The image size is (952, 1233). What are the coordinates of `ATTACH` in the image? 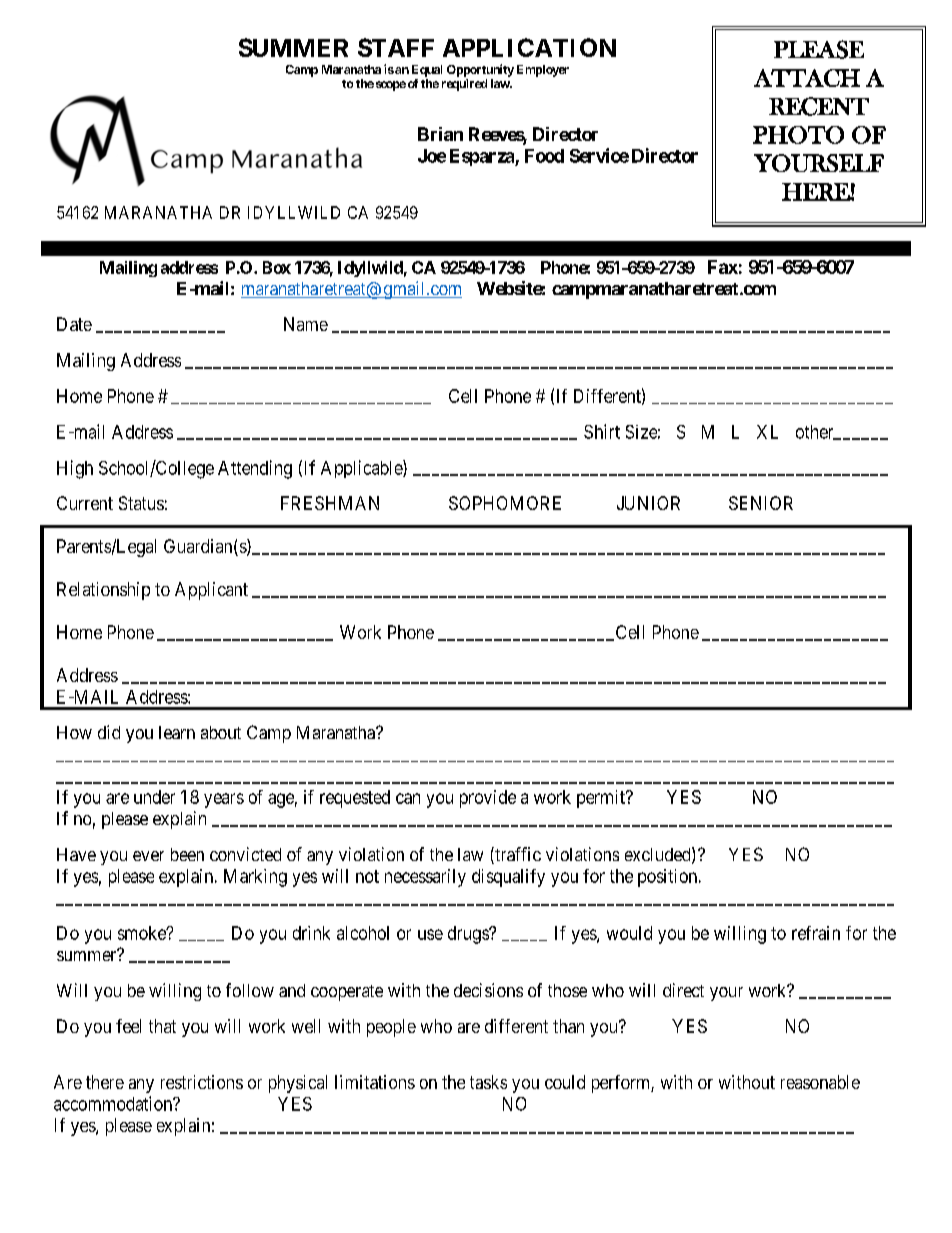 It's located at (807, 78).
